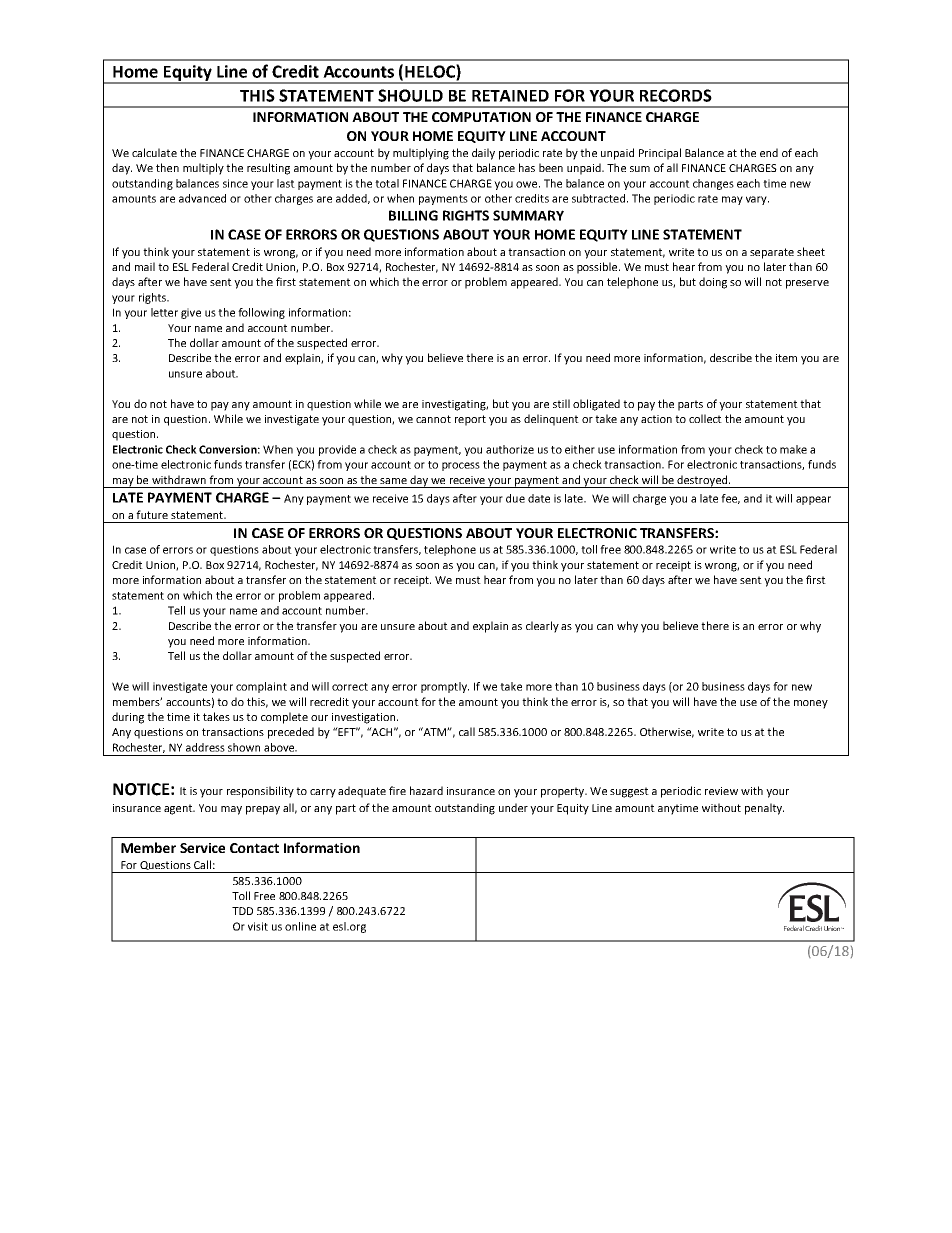 The height and width of the page is (1233, 952). Describe the element at coordinates (513, 807) in the page. I see `under` at that location.
